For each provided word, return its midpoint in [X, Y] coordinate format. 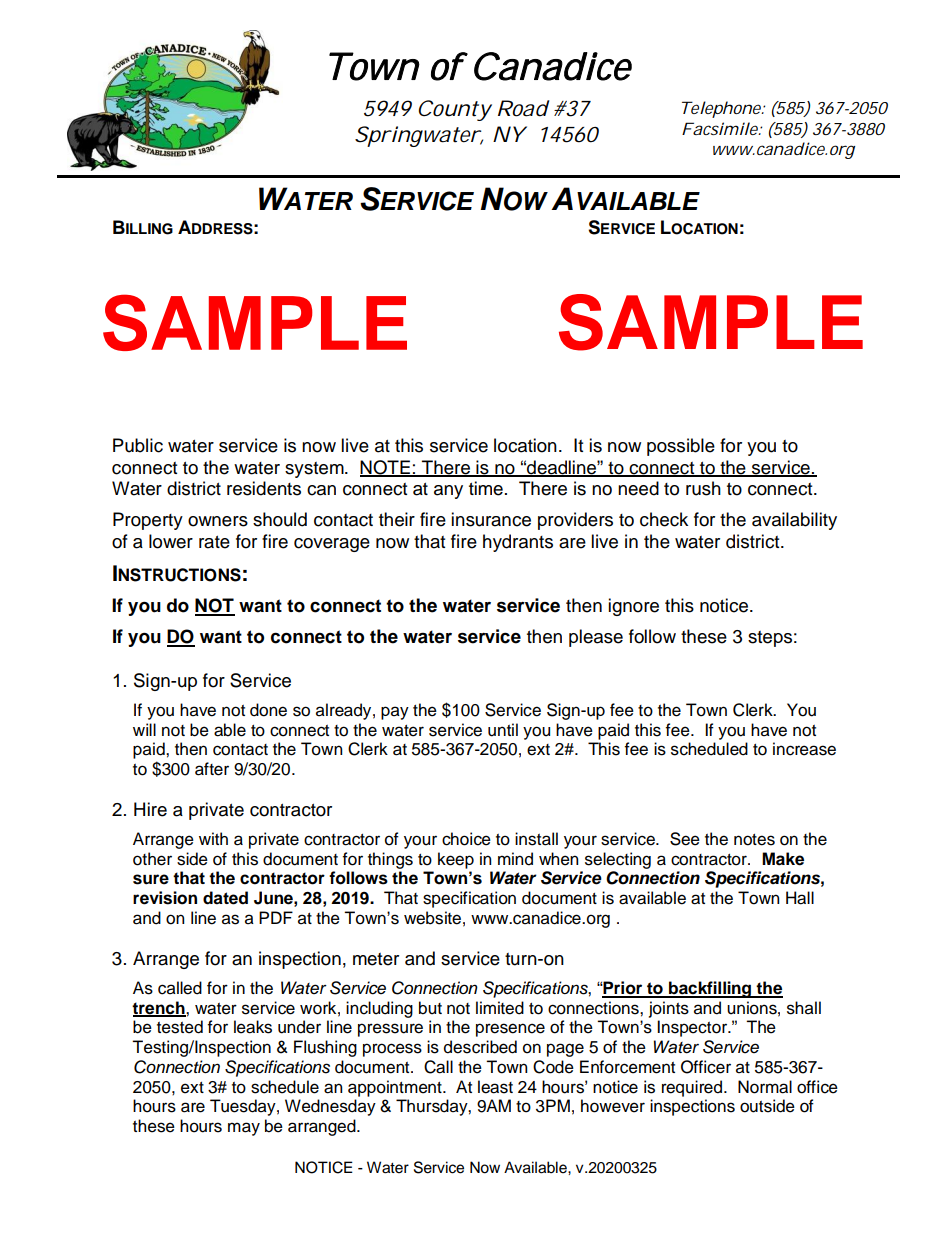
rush [703, 488]
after [212, 769]
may [244, 1129]
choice [466, 839]
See [685, 839]
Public [138, 445]
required [693, 1088]
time [486, 488]
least [495, 1087]
